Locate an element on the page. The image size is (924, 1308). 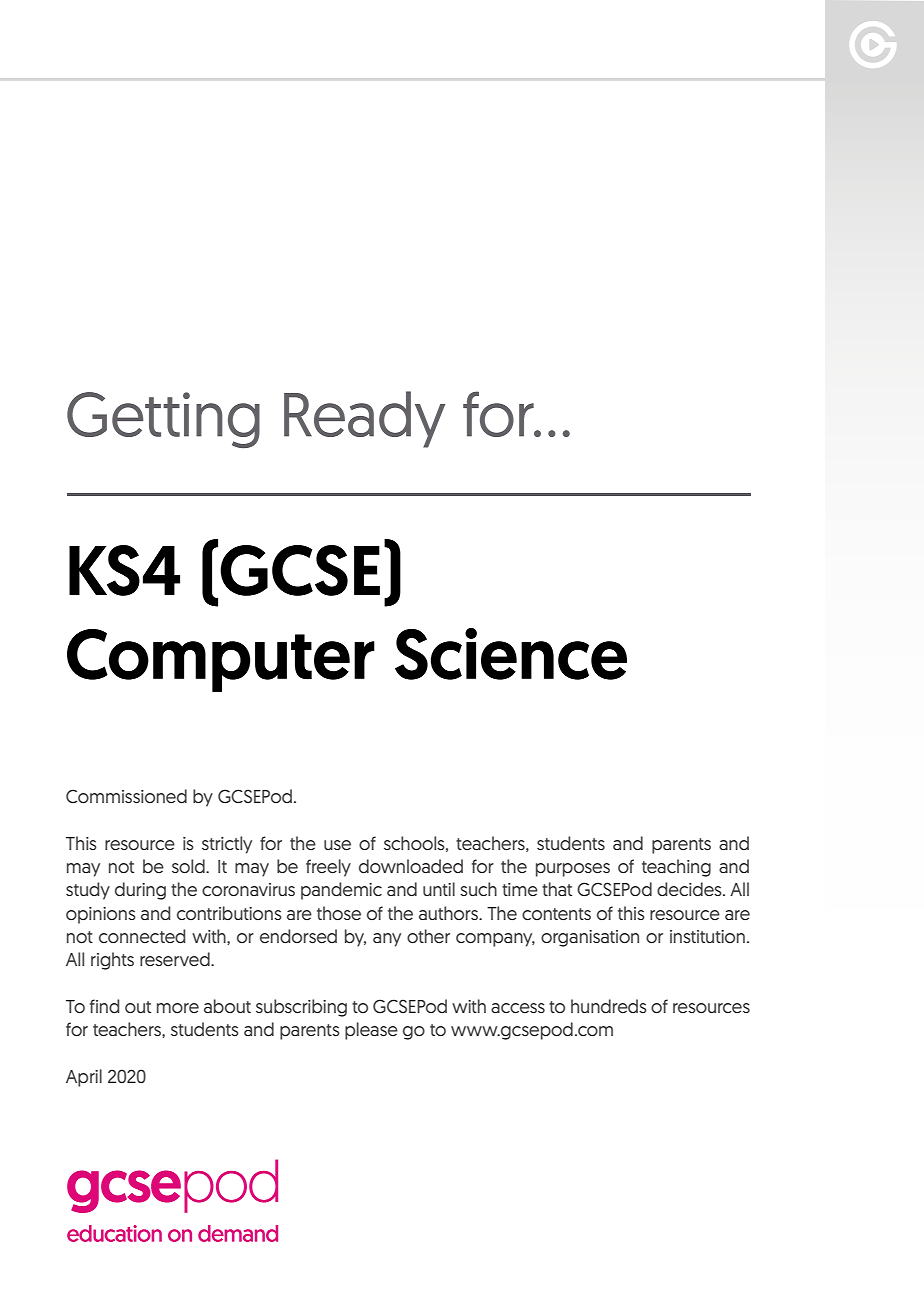
Ready is located at coordinates (364, 419).
